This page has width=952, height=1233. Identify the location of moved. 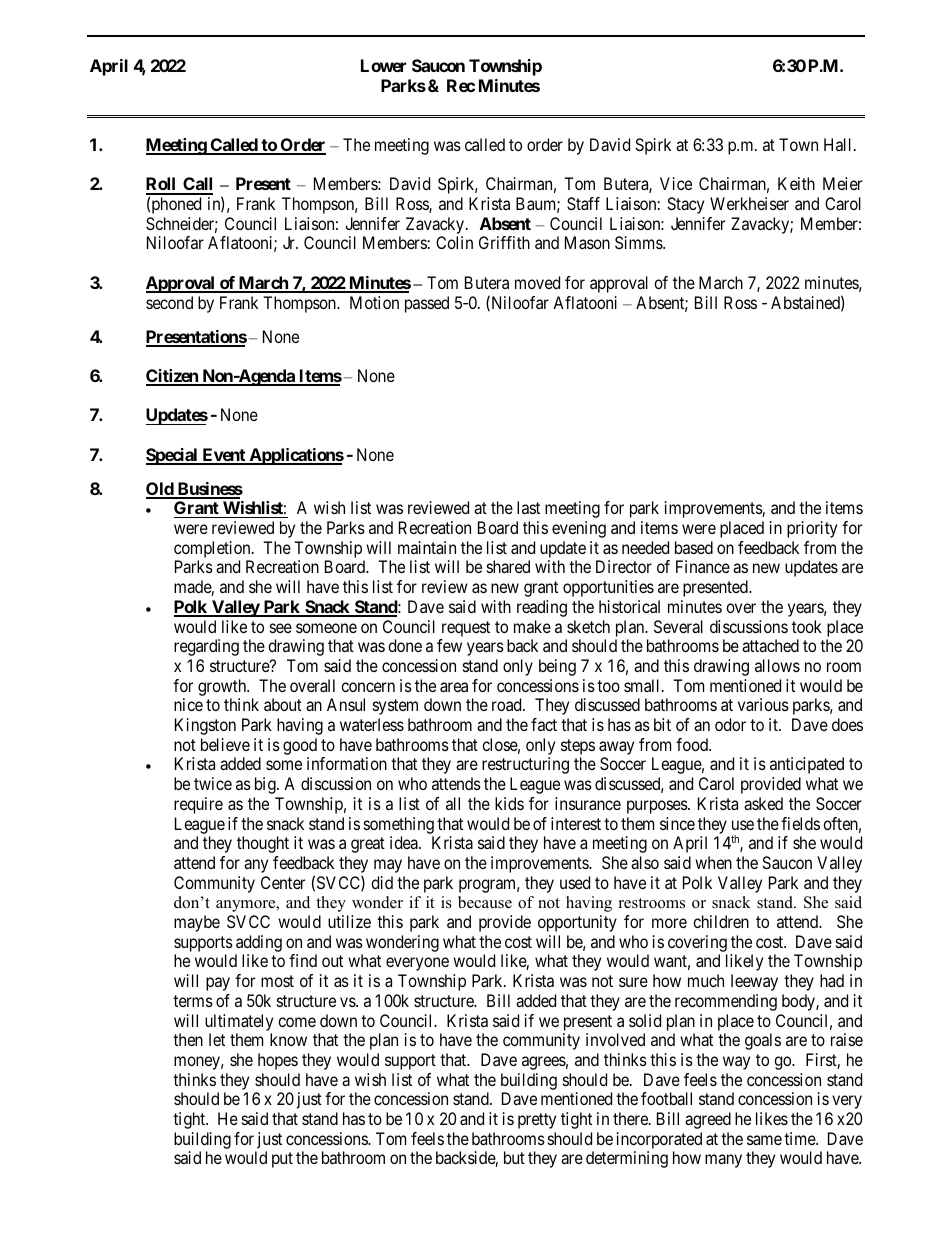
(537, 282).
